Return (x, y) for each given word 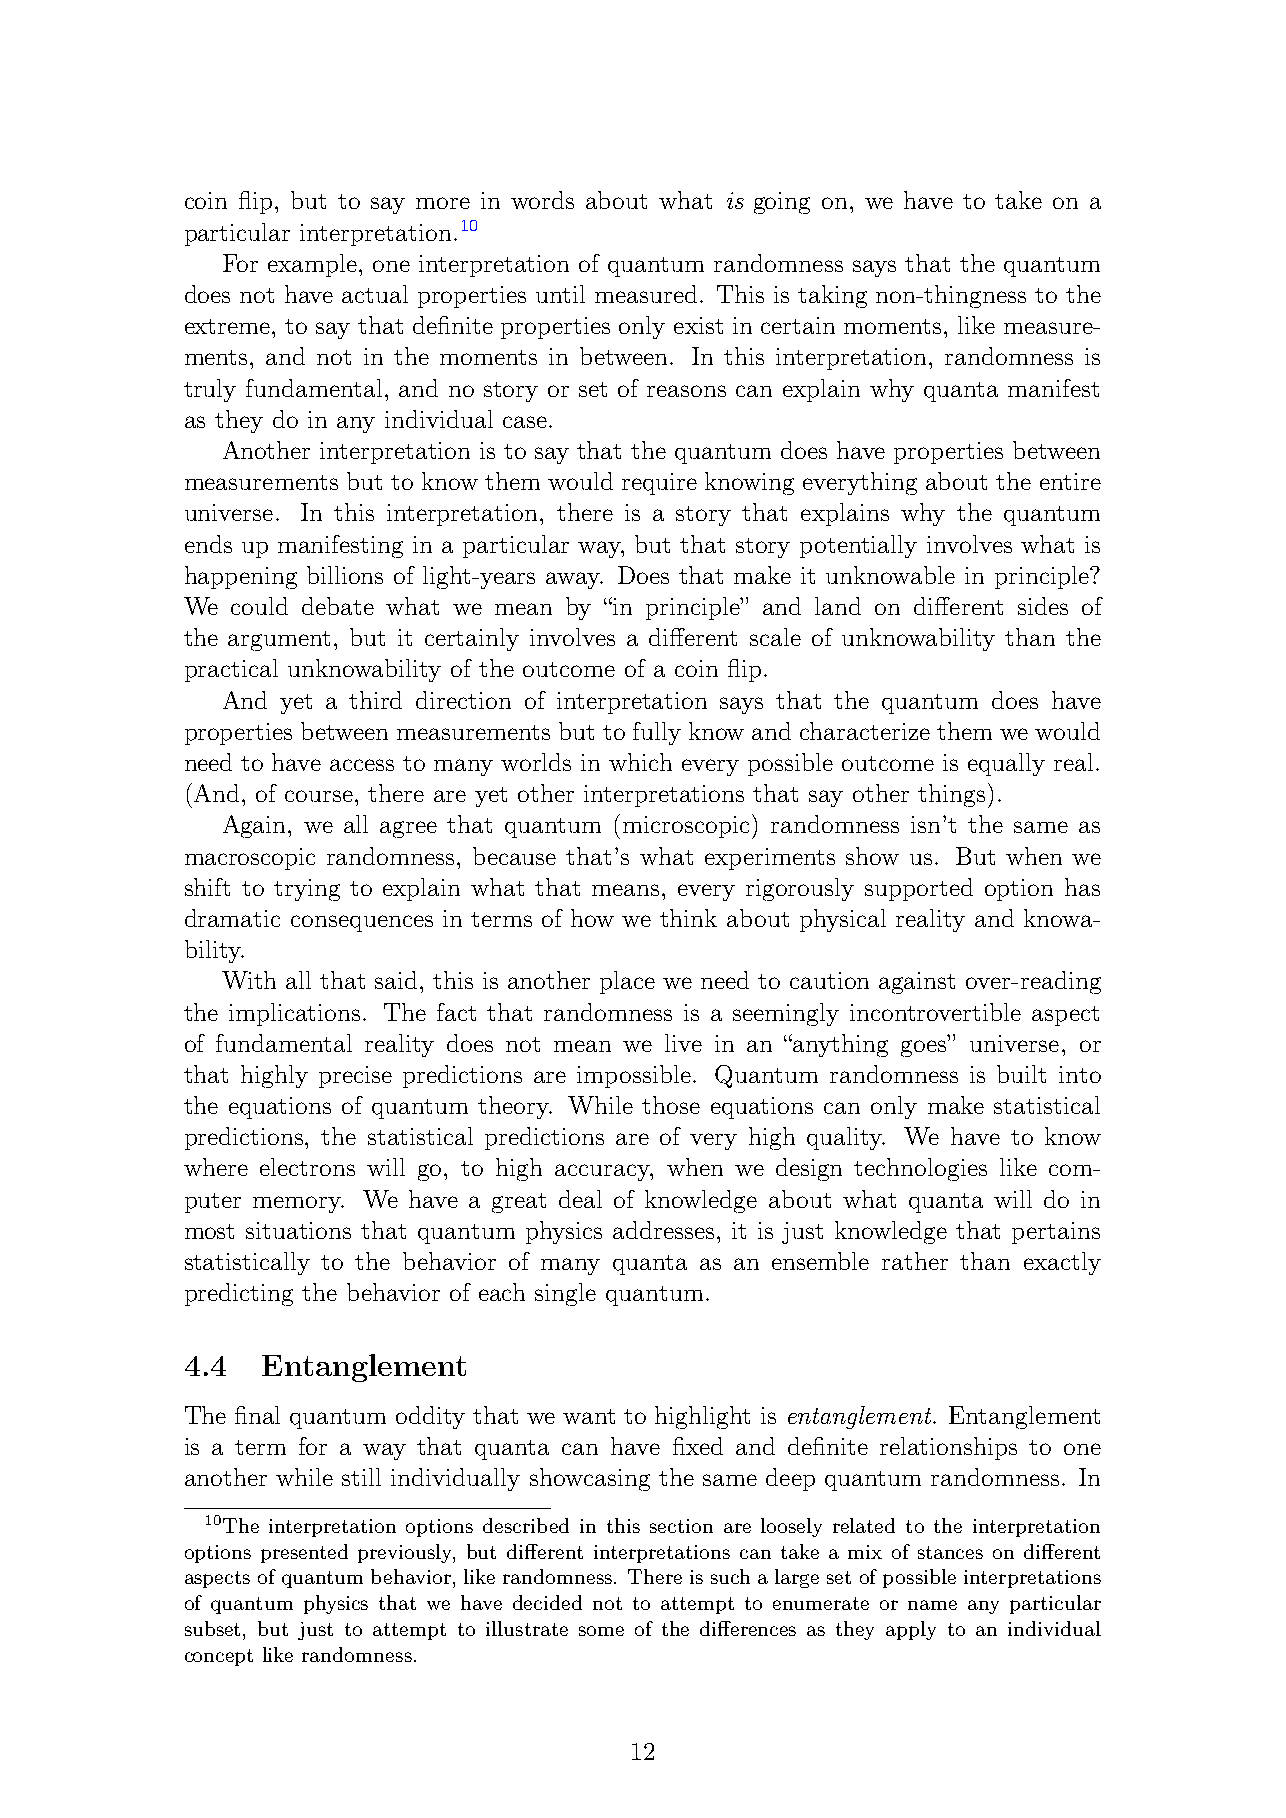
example (312, 265)
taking (832, 296)
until (560, 294)
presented (304, 1553)
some (601, 1631)
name (932, 1605)
